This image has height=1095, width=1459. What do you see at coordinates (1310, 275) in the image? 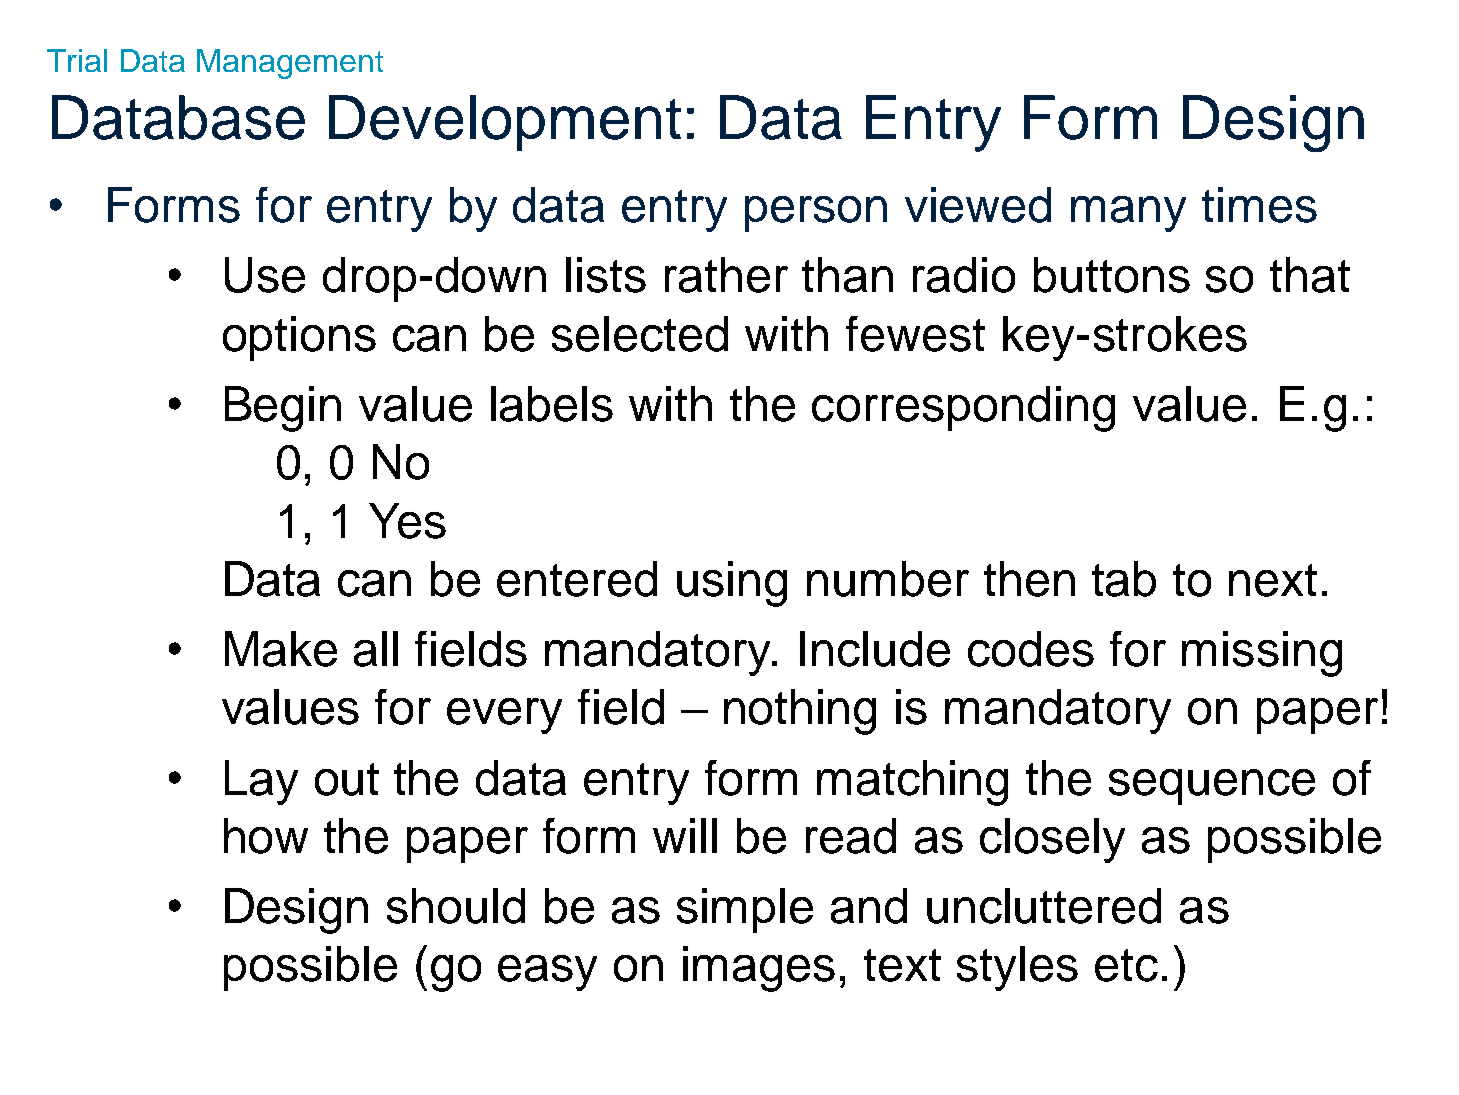
I see `that` at bounding box center [1310, 275].
